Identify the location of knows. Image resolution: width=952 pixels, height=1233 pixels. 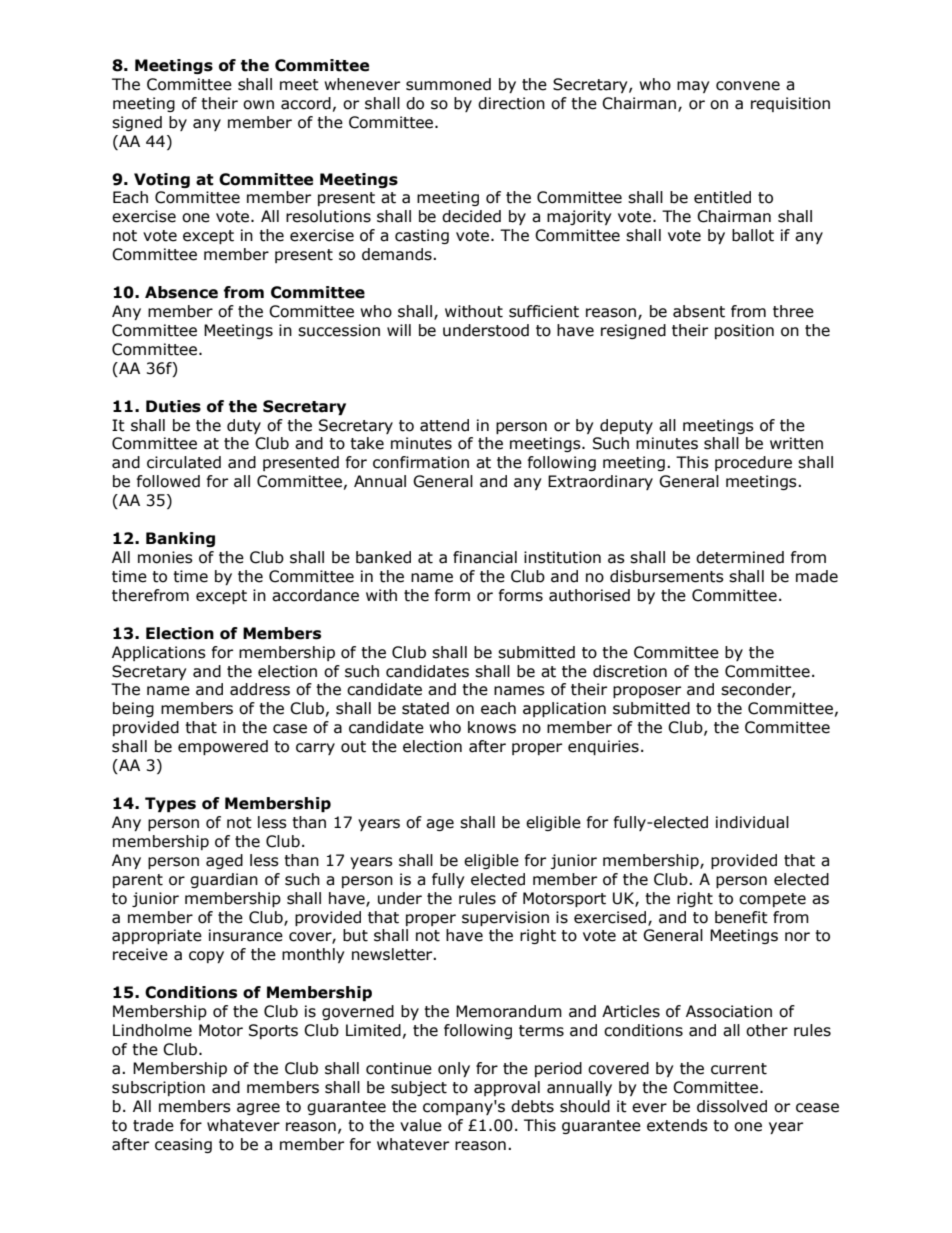
(492, 727).
